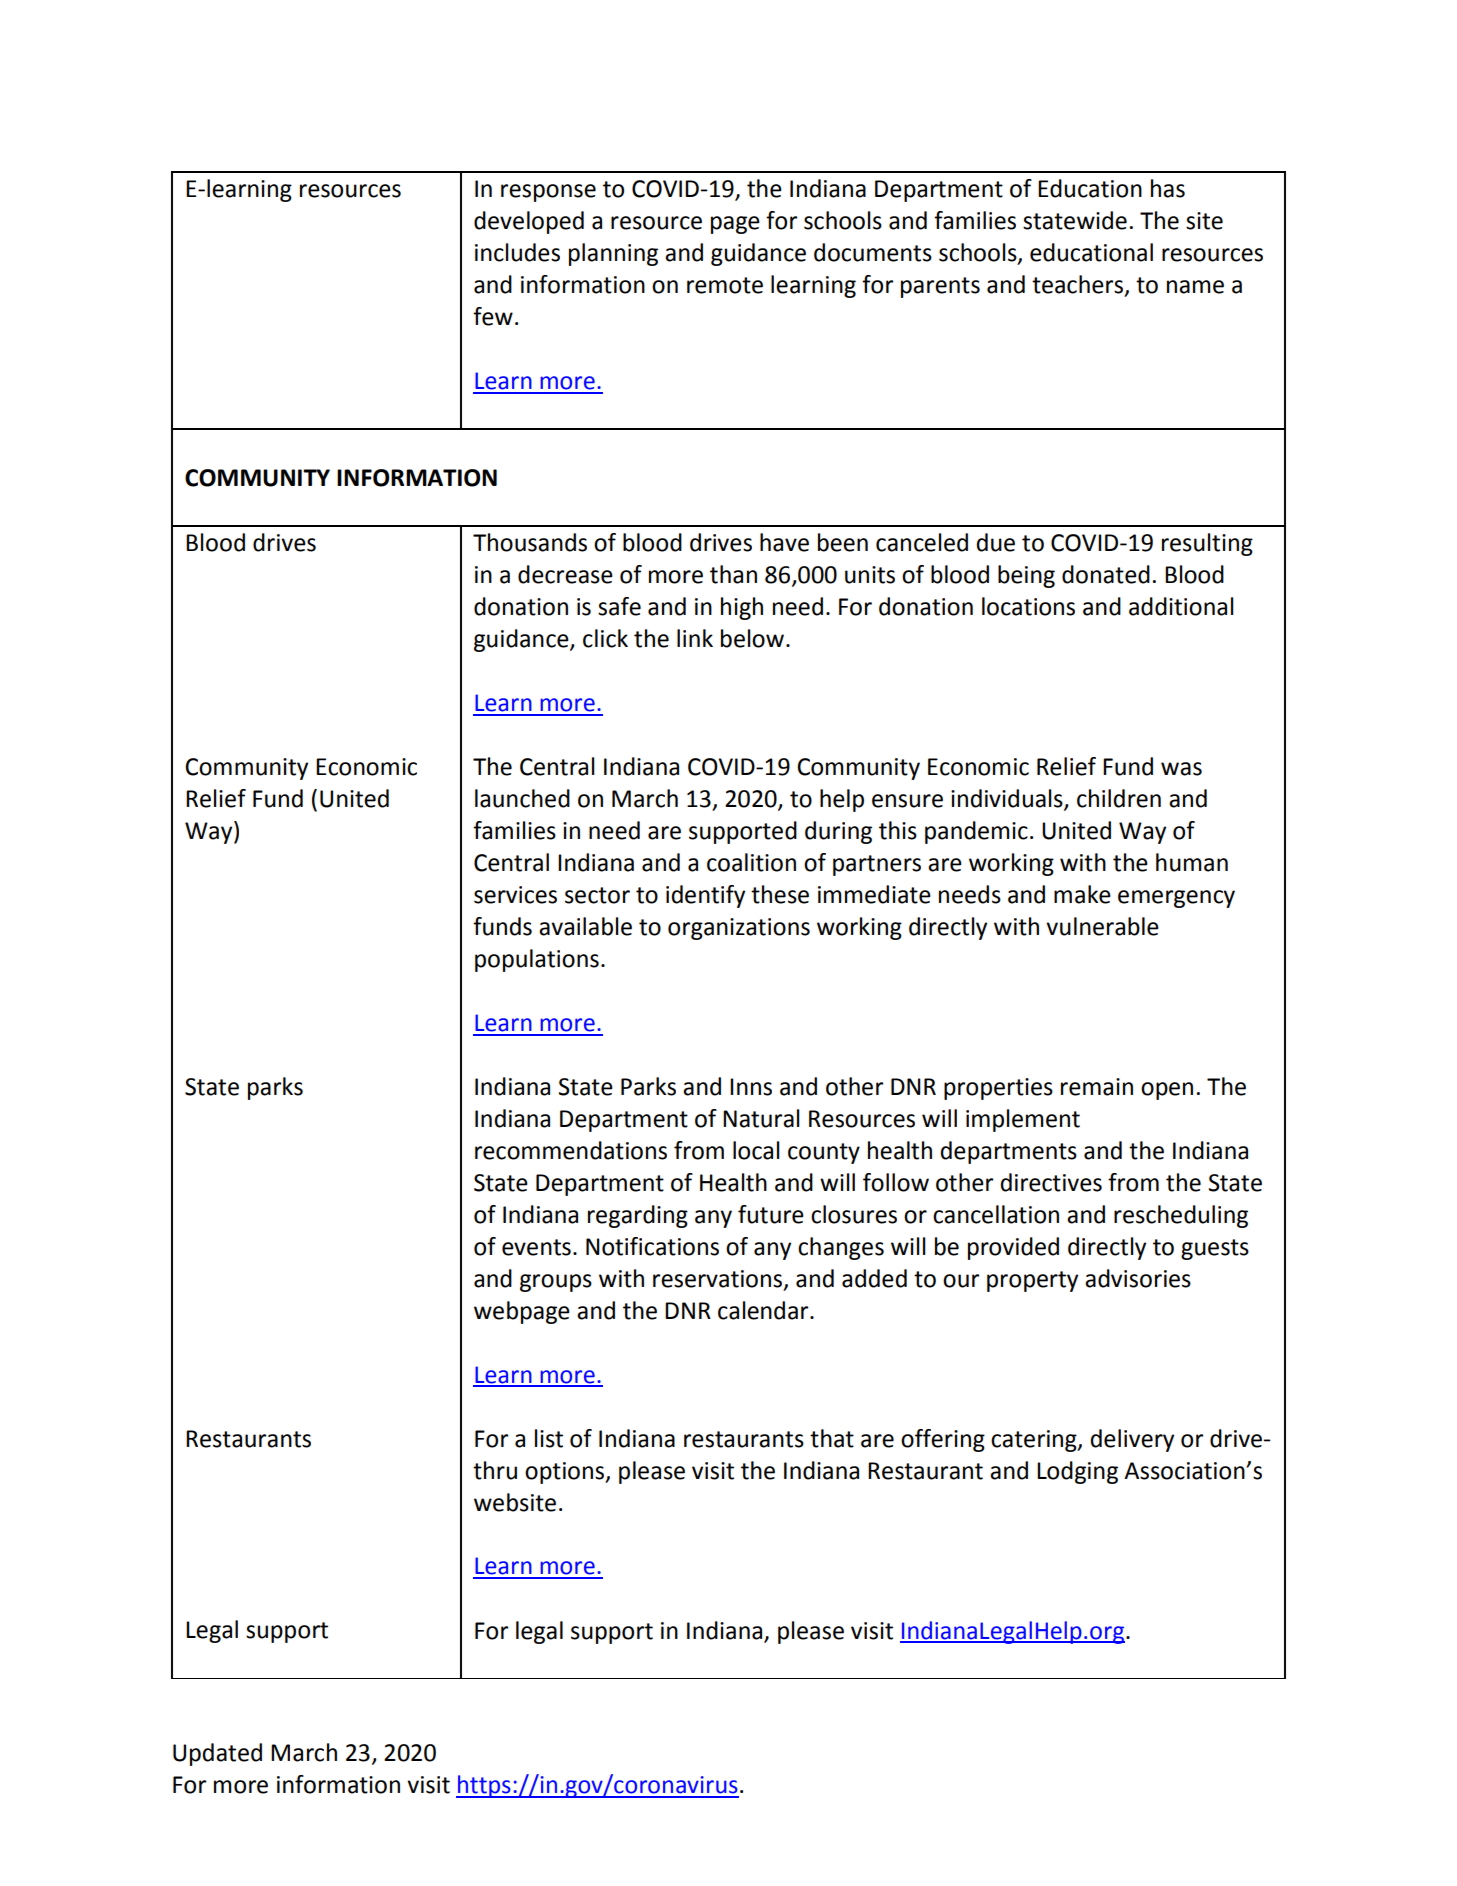  I want to click on remote, so click(725, 285).
